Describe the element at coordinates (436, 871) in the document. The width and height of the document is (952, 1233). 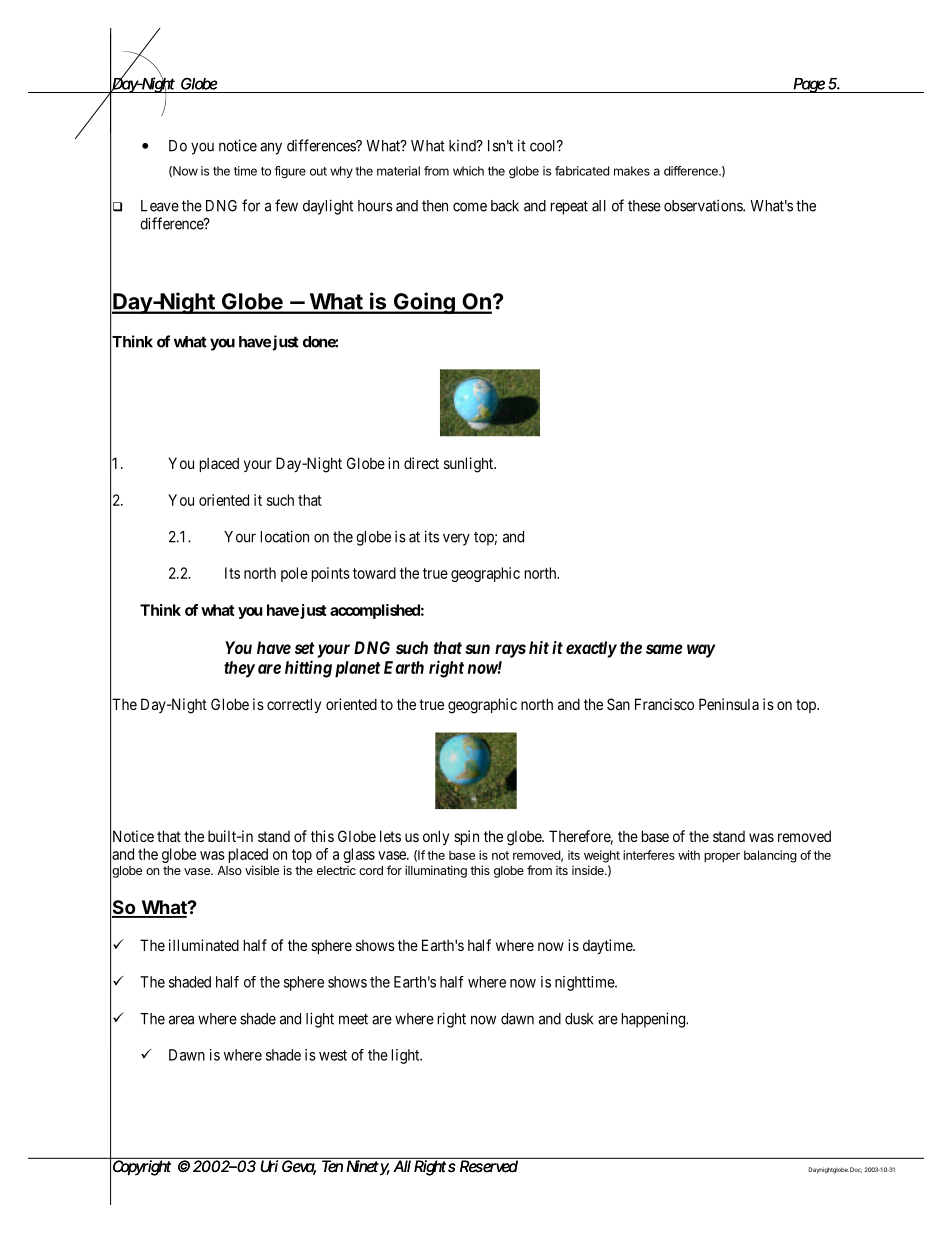
I see `illuminating` at that location.
